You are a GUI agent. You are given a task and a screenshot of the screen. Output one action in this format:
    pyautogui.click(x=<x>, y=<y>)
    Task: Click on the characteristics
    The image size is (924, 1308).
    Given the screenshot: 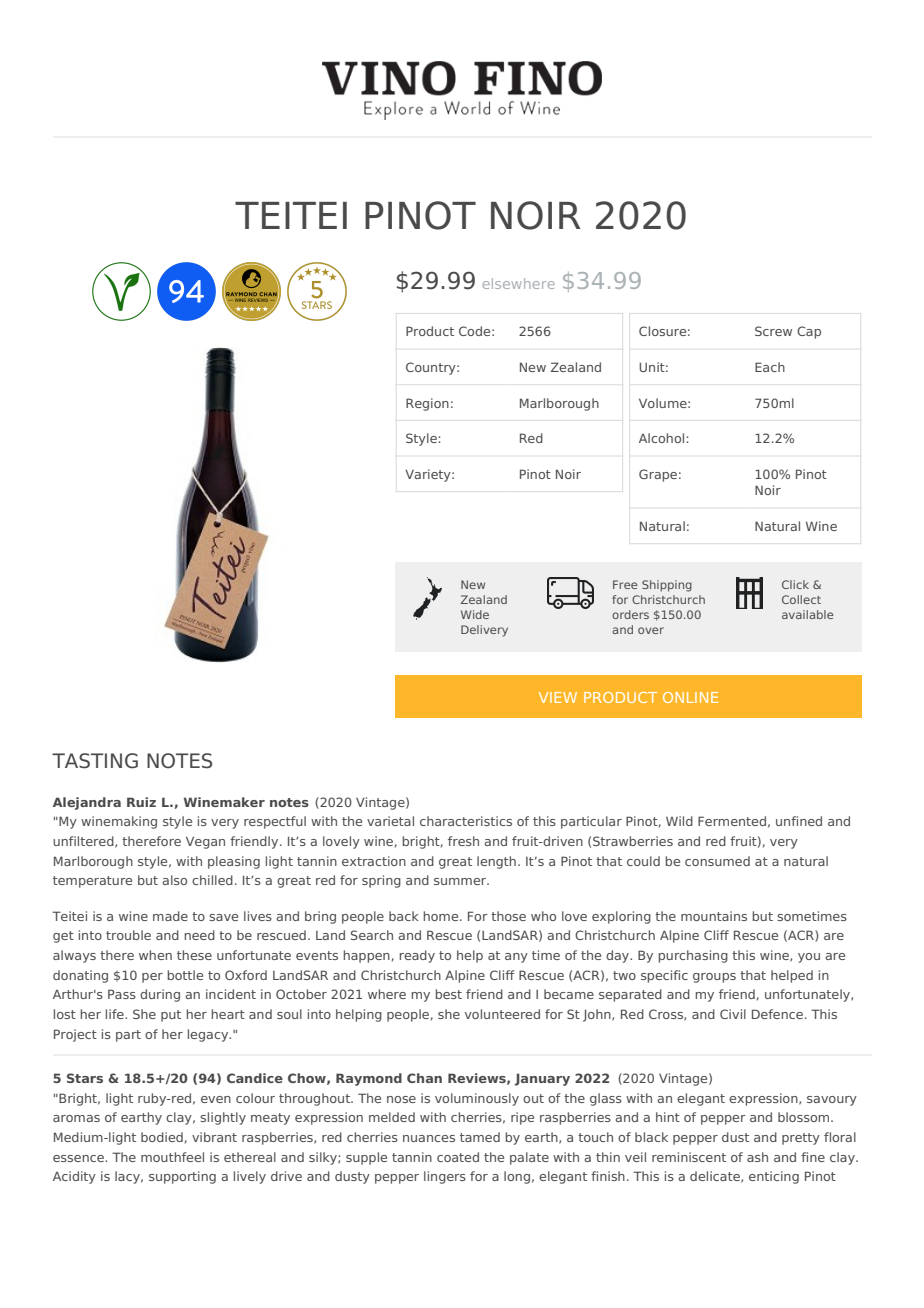 What is the action you would take?
    pyautogui.click(x=466, y=821)
